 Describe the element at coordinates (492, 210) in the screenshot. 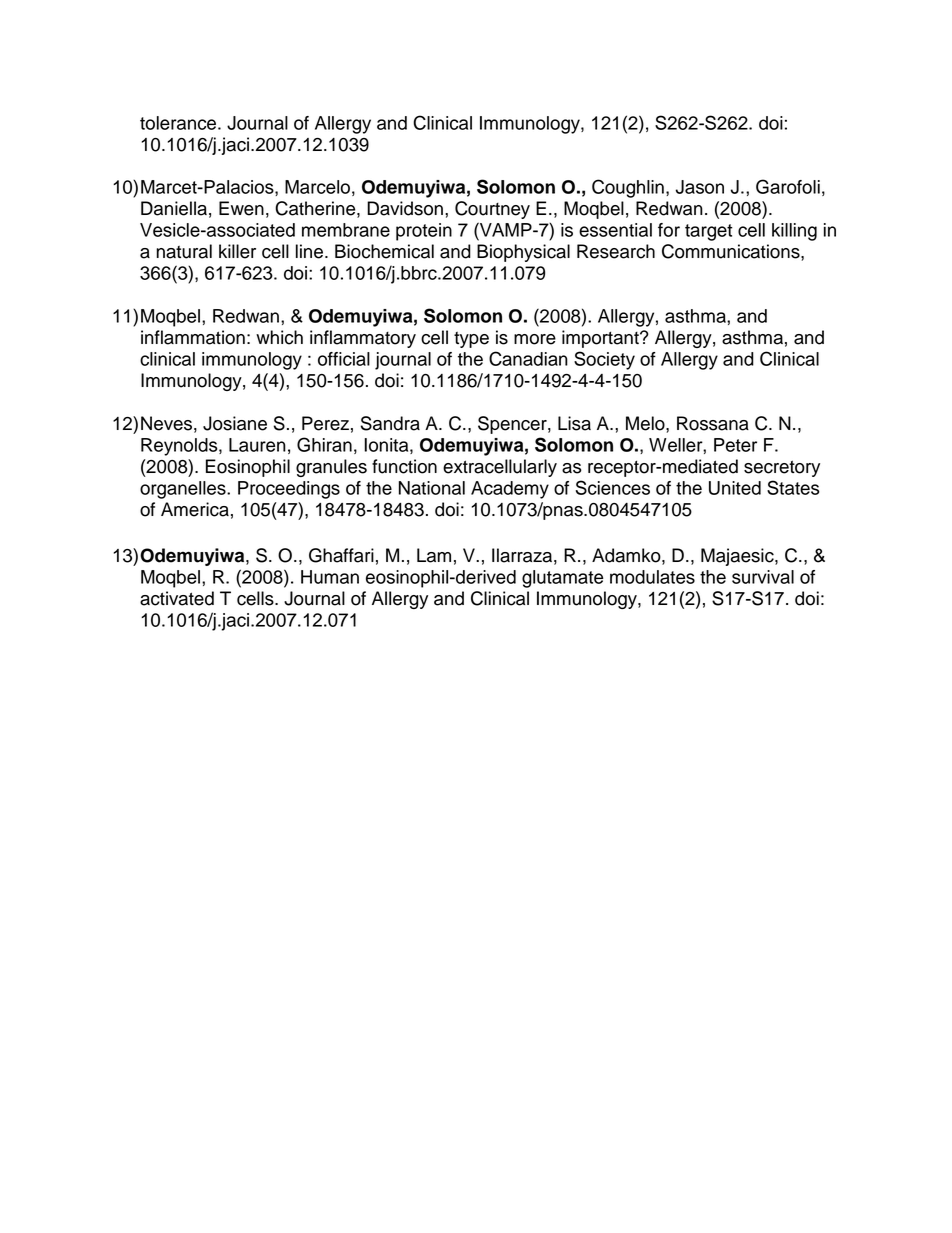

I see `Courtney` at that location.
